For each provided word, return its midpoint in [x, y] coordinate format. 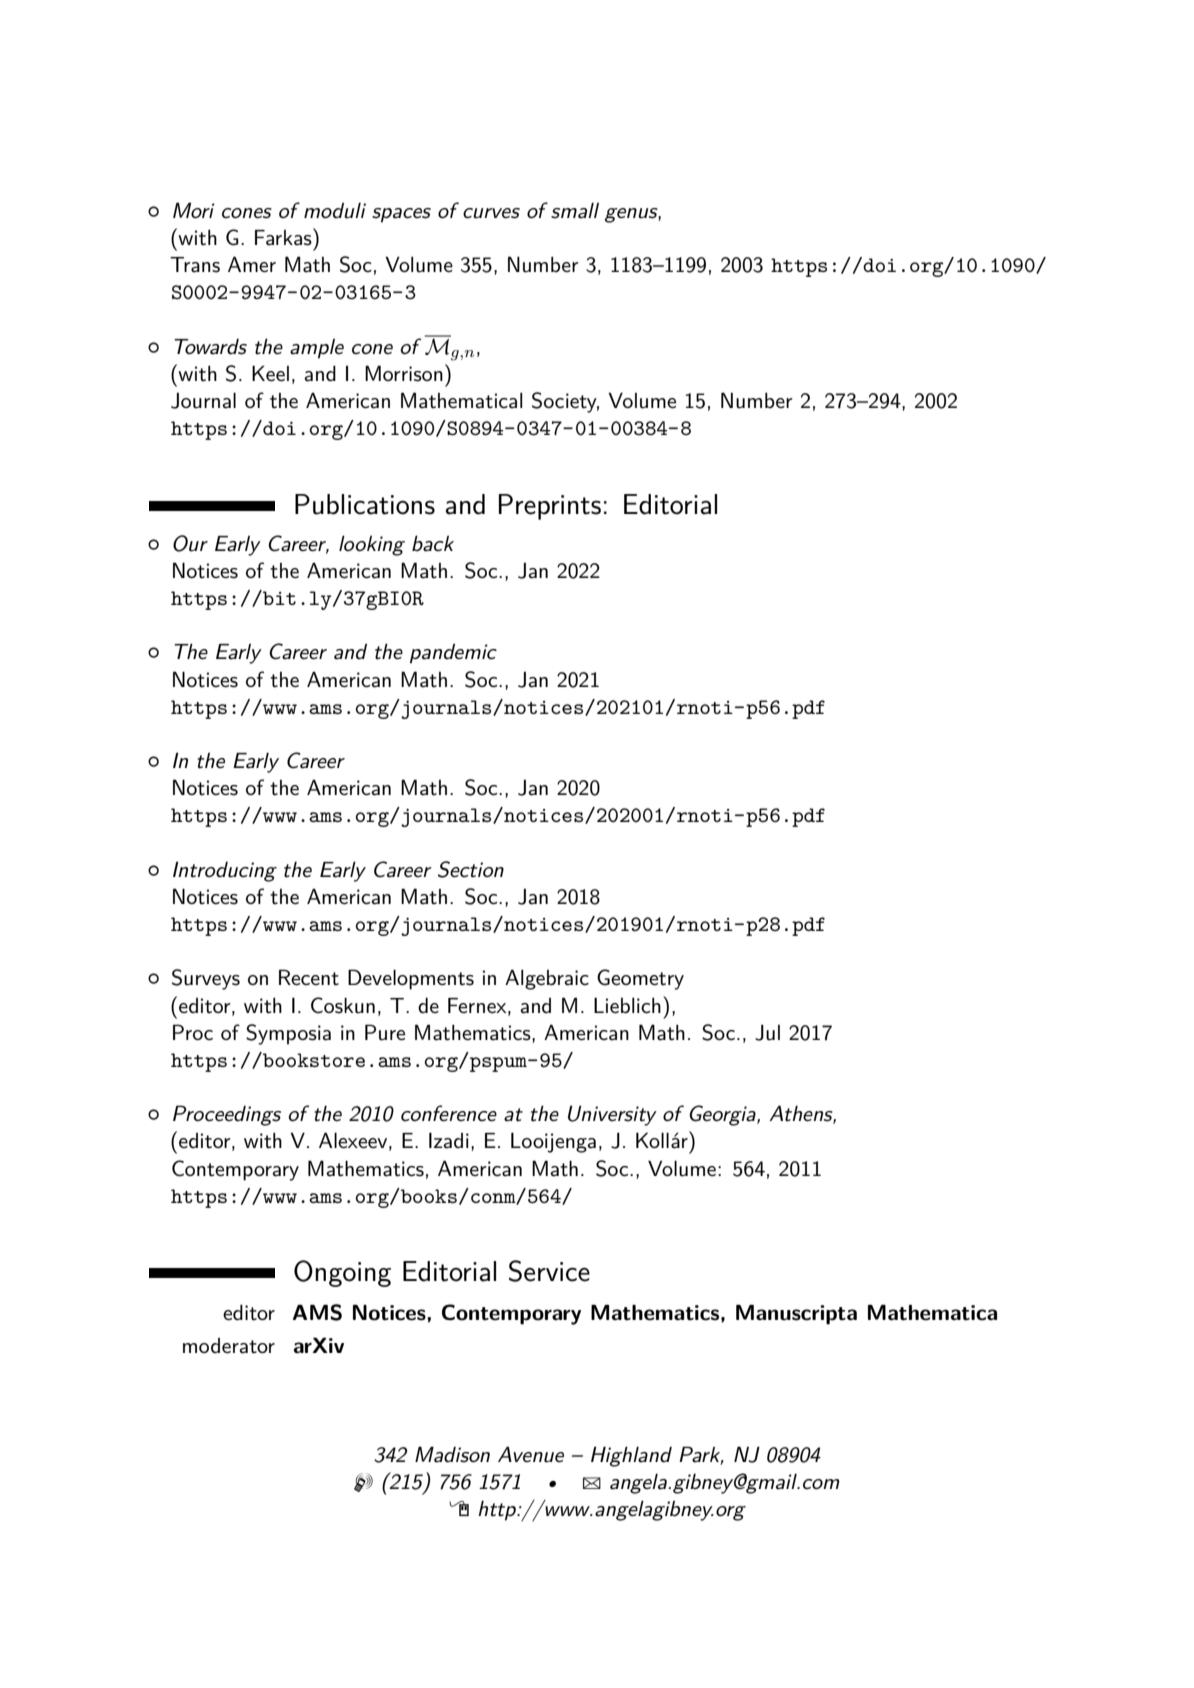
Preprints [550, 507]
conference [449, 1113]
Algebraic [547, 979]
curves [491, 213]
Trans [195, 265]
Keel [270, 373]
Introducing [225, 871]
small [575, 211]
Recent [309, 977]
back [433, 543]
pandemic [453, 654]
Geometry [640, 979]
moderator [229, 1346]
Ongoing [342, 1273]
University [612, 1115]
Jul [767, 1032]
